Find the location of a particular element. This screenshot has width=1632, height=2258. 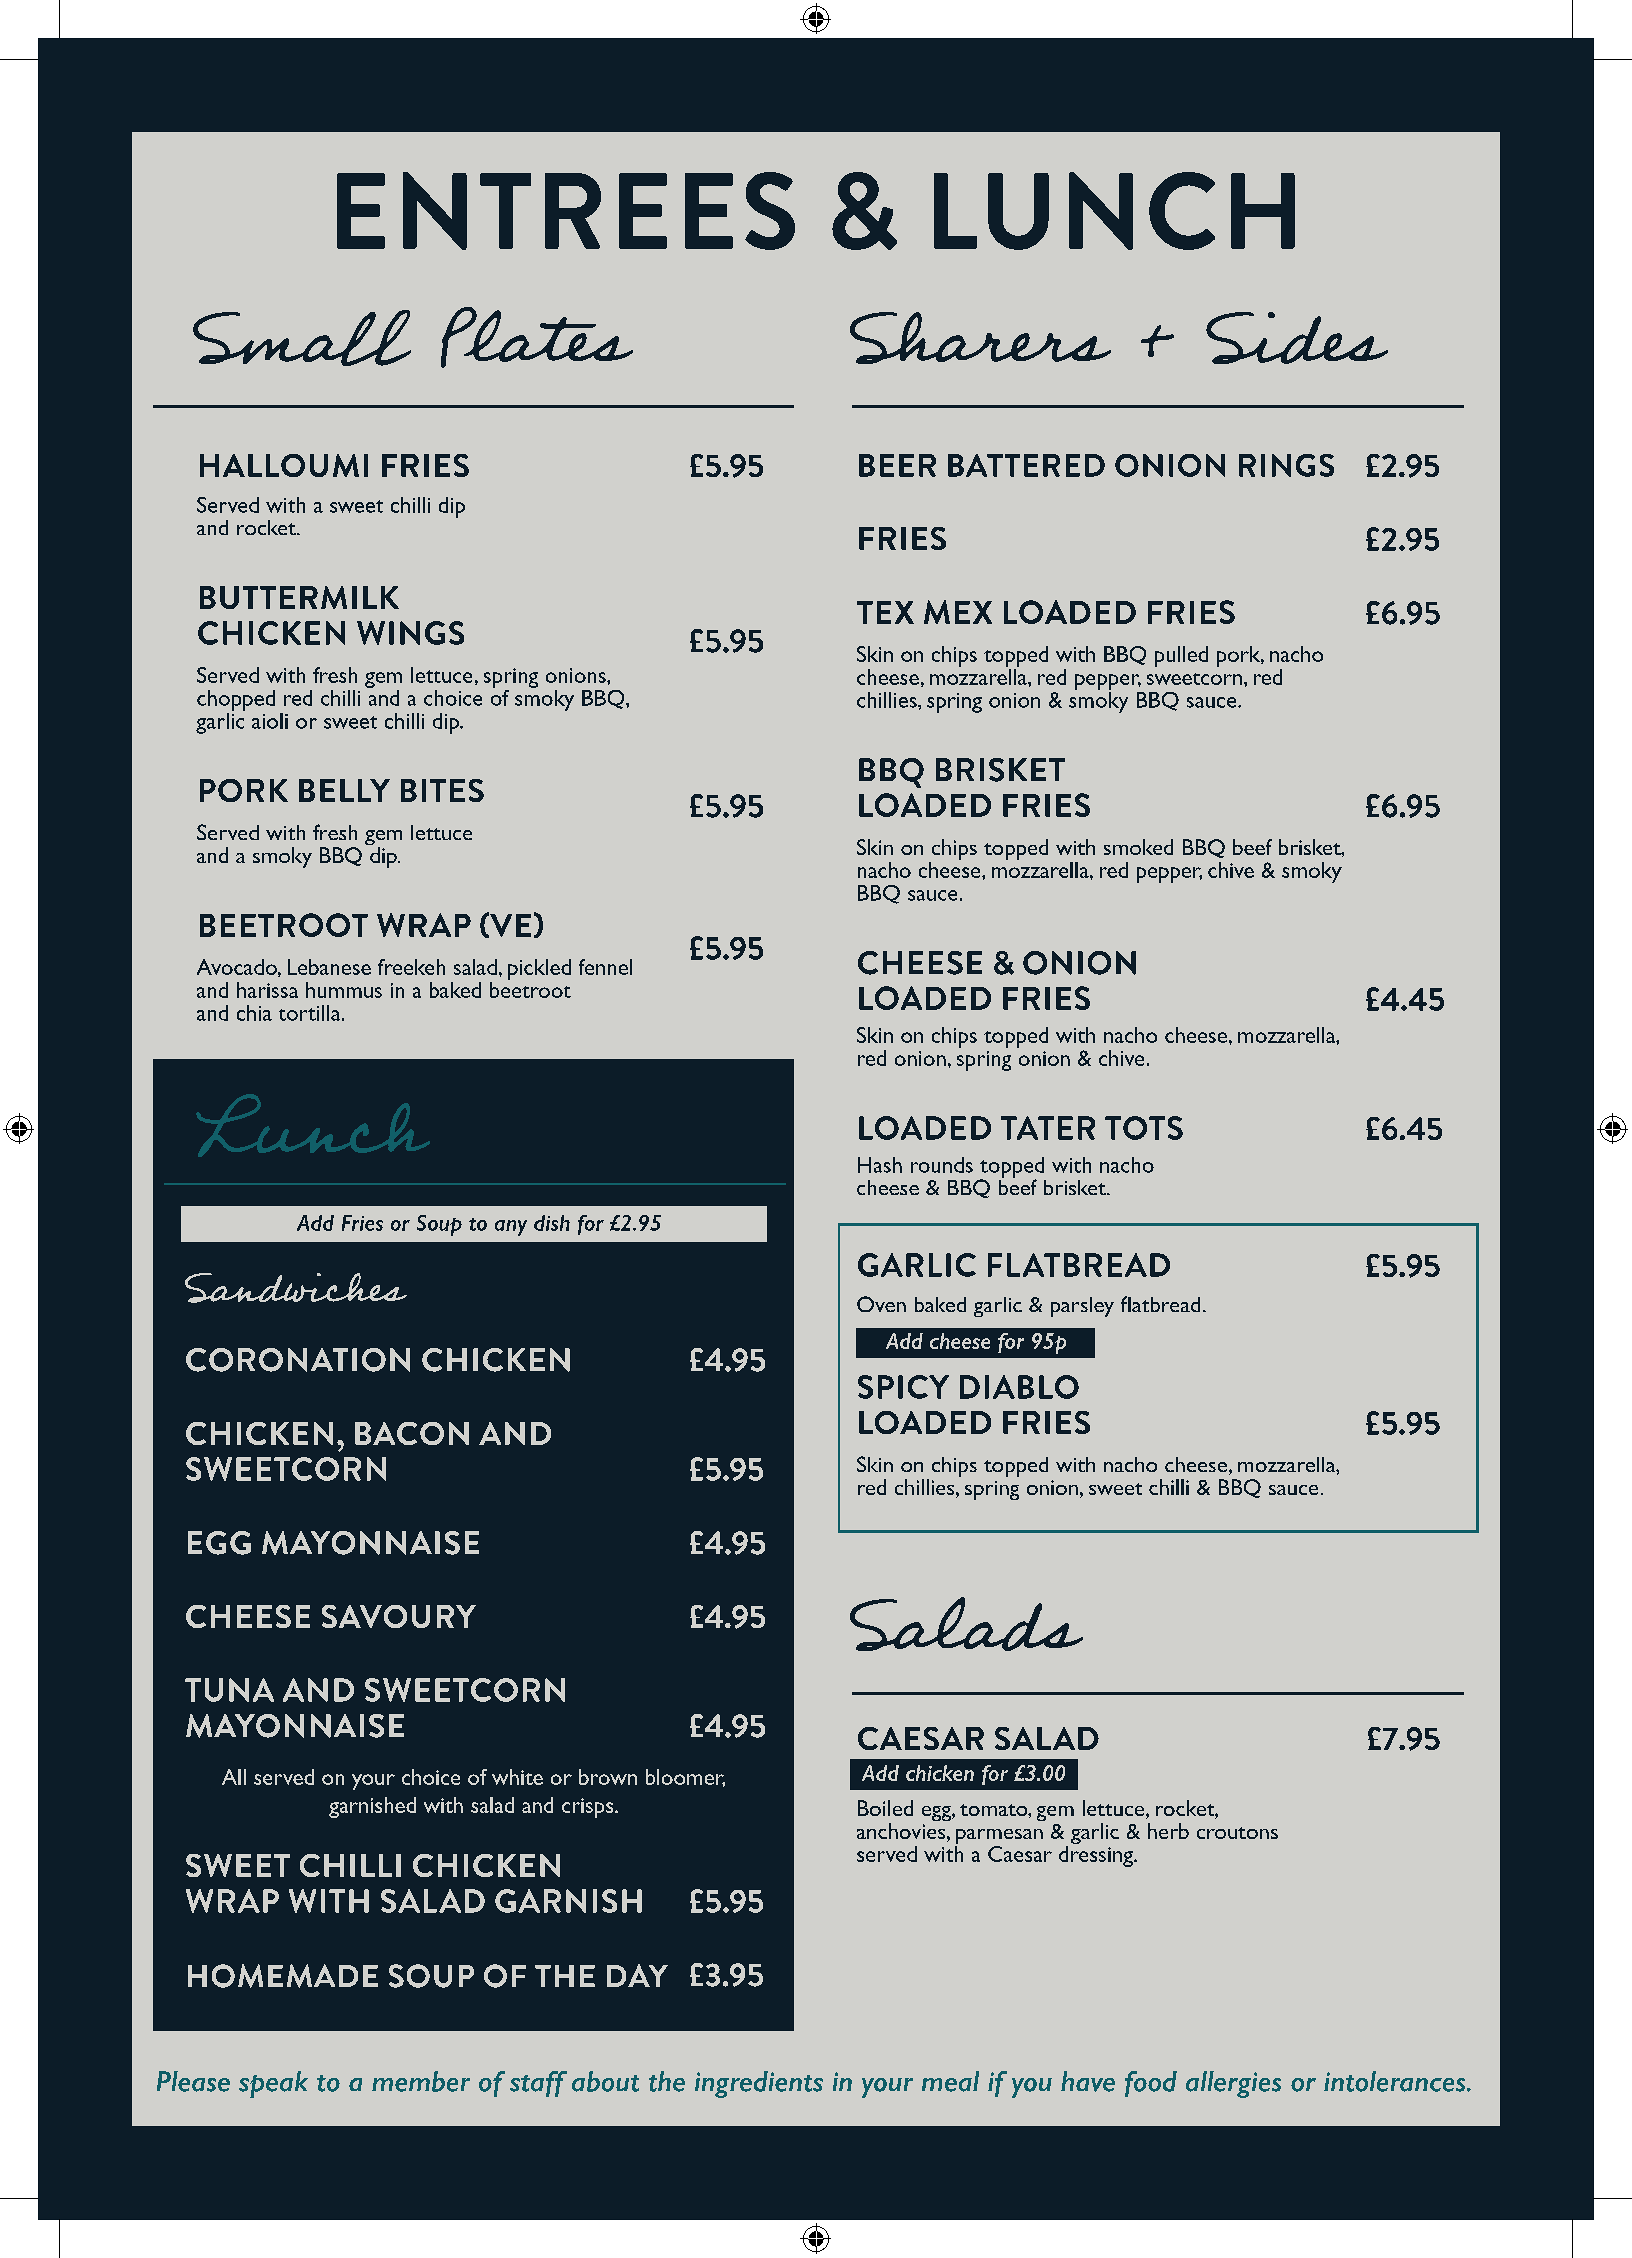

Hash is located at coordinates (880, 1165).
